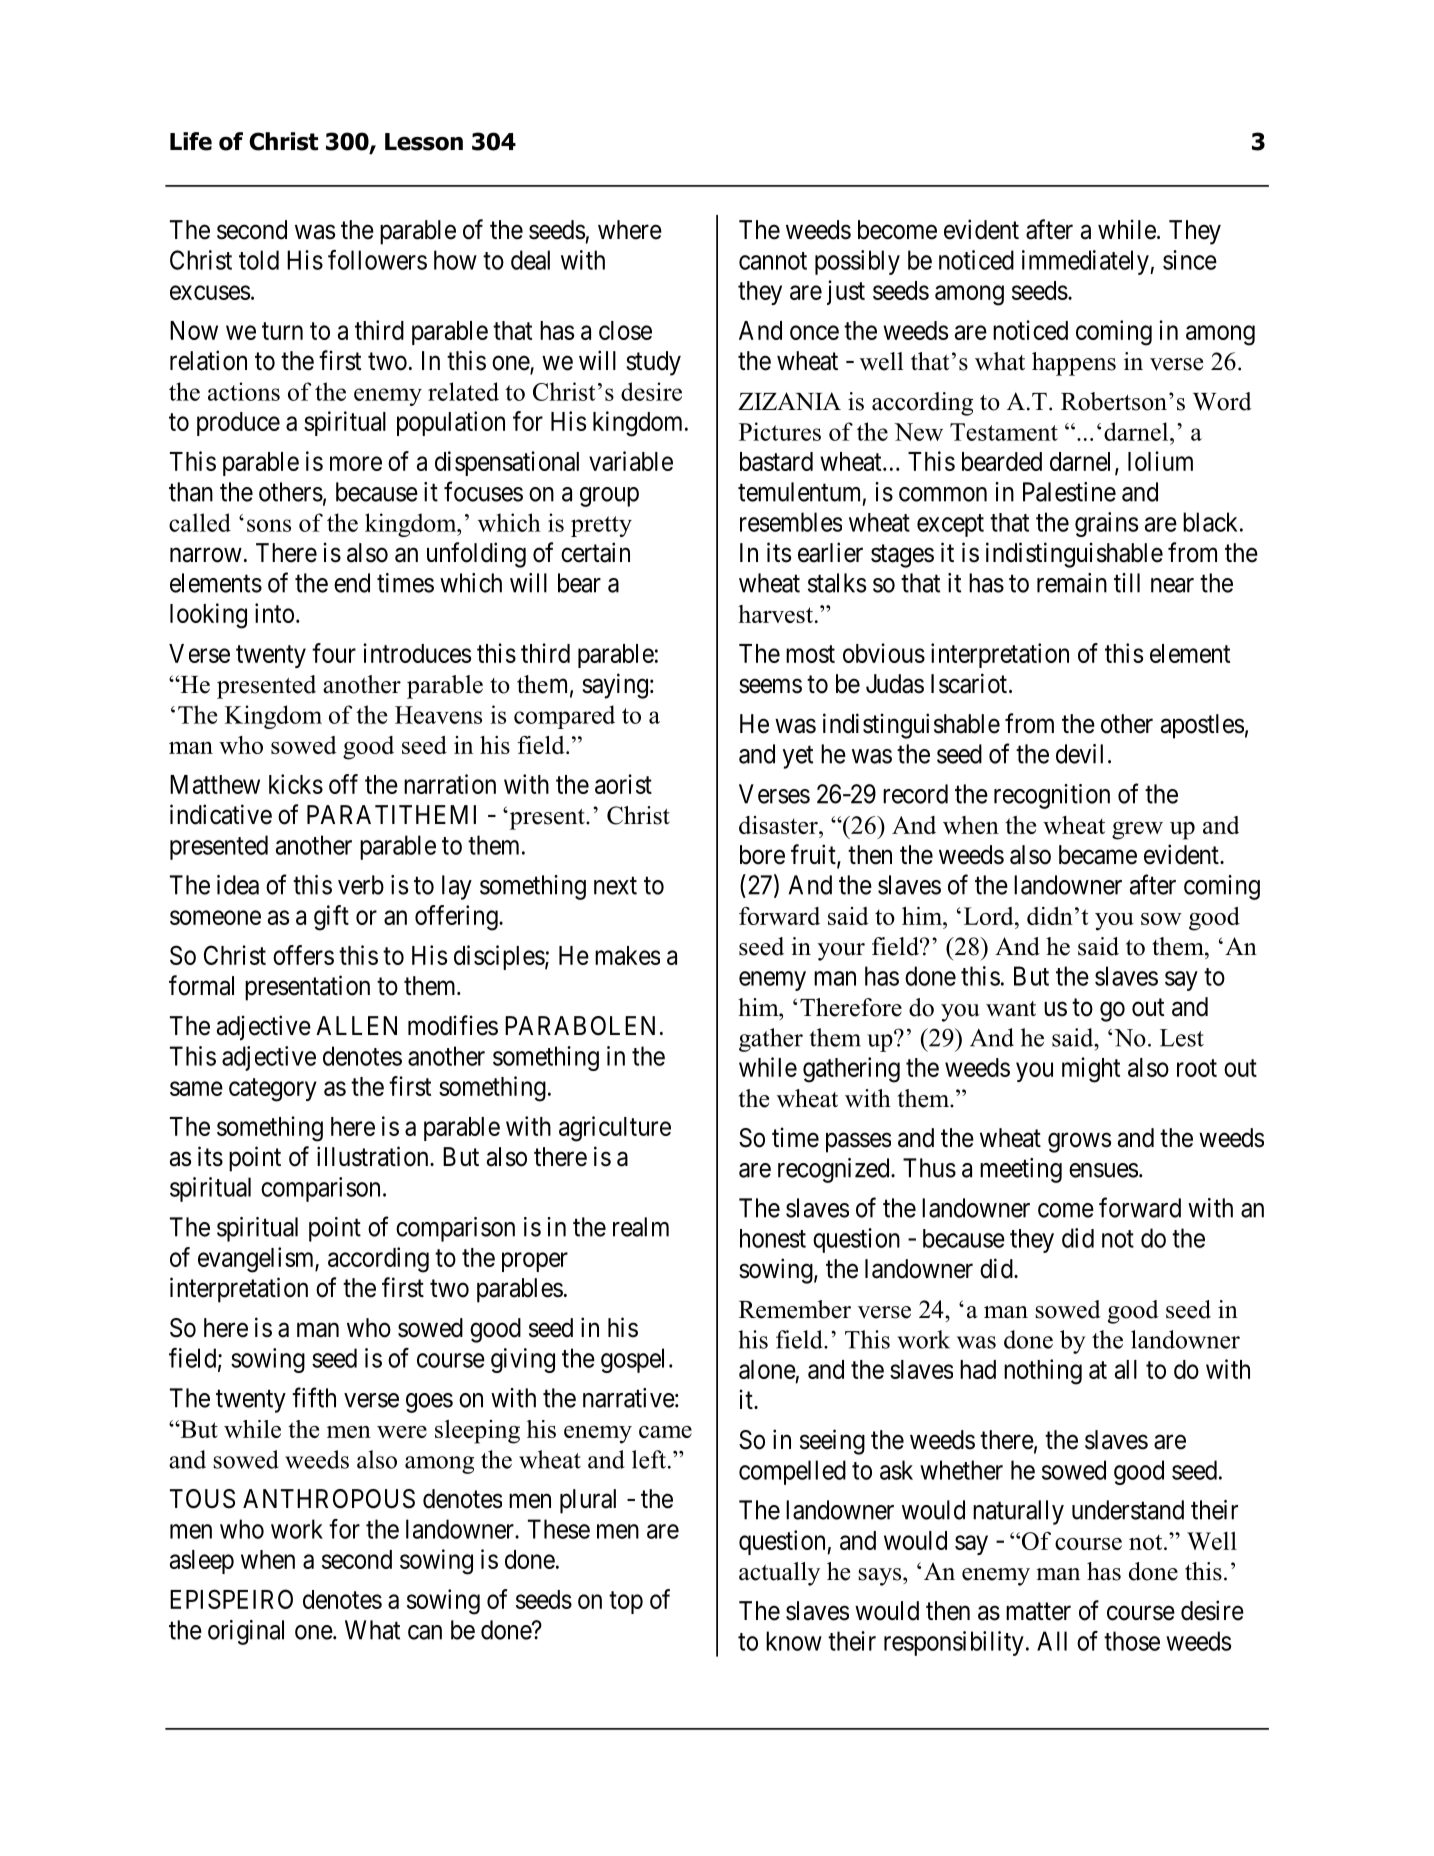 The height and width of the image is (1856, 1434). Describe the element at coordinates (773, 1238) in the image. I see `honest` at that location.
